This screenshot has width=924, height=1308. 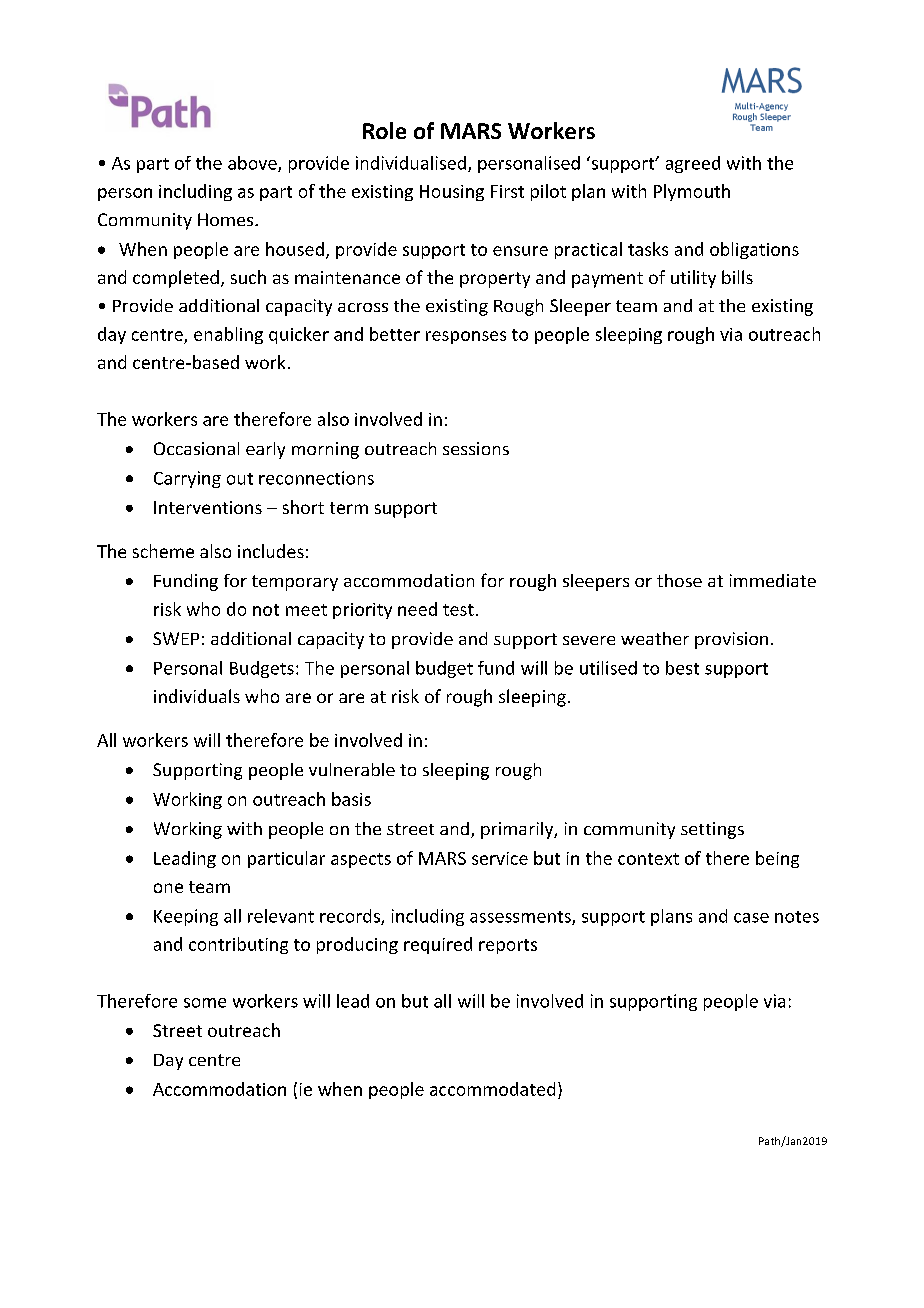 I want to click on some, so click(x=205, y=1003).
